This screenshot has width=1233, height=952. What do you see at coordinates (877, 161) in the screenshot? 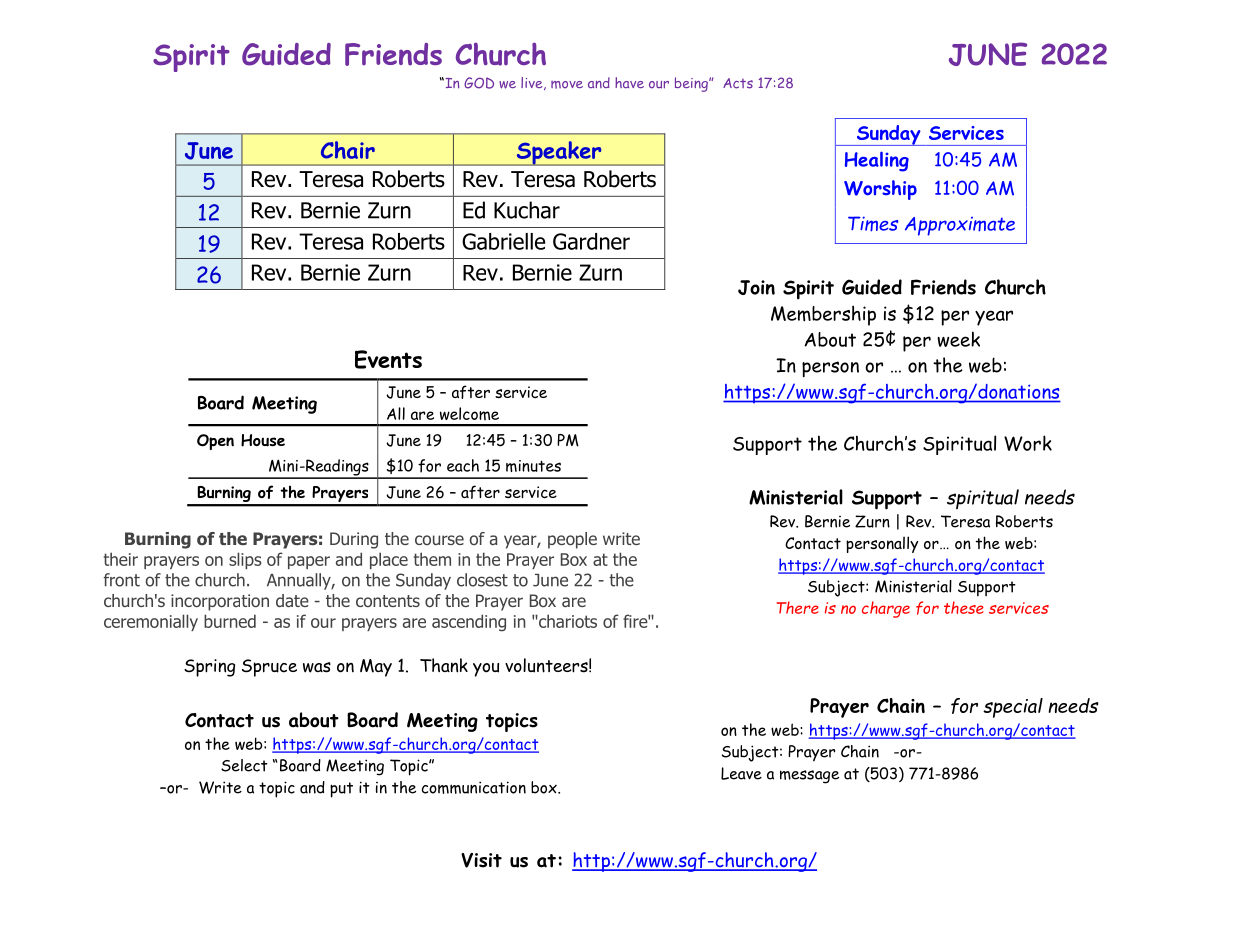
I see `Healing` at bounding box center [877, 161].
